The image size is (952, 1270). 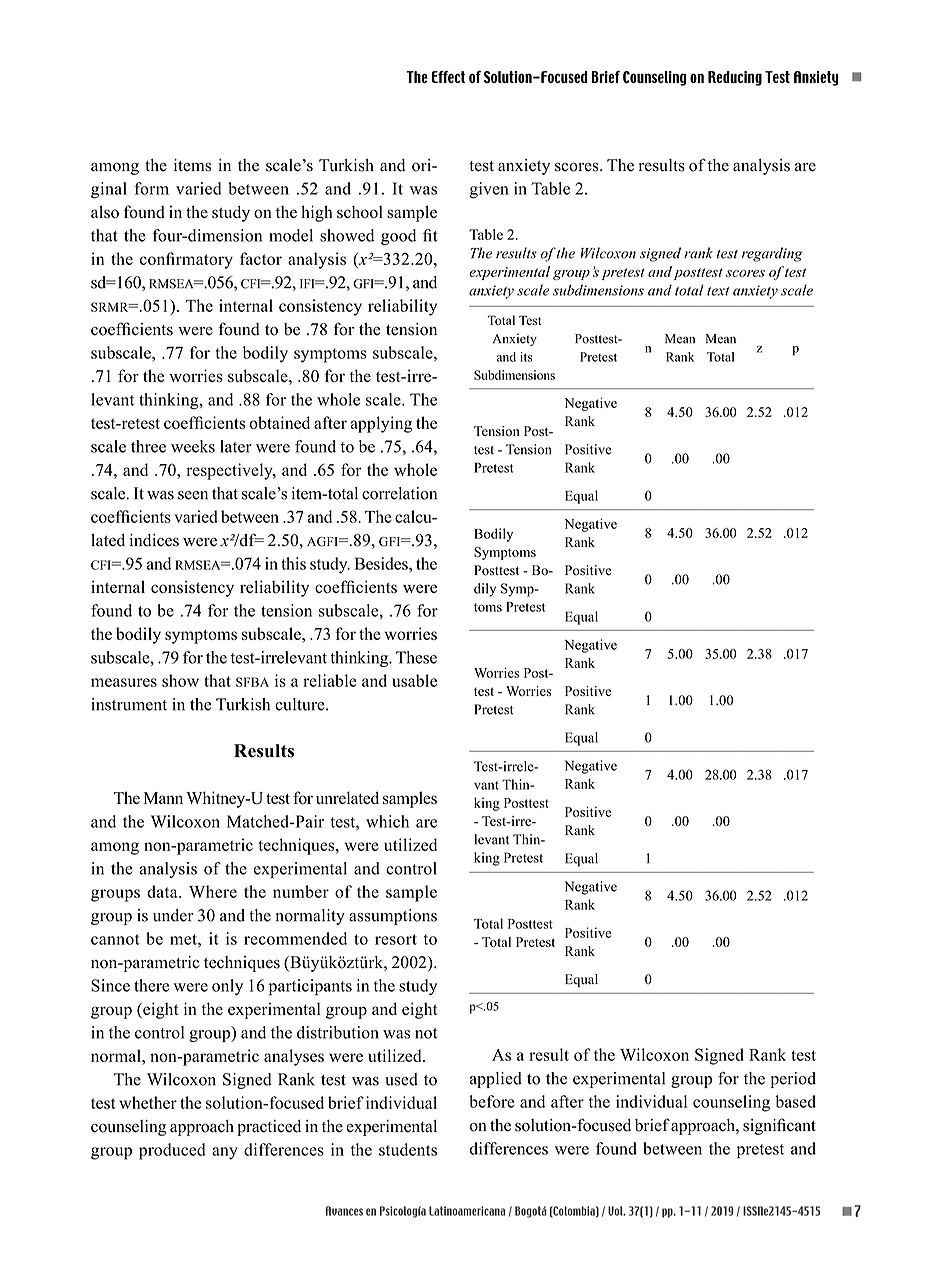 I want to click on measures, so click(x=124, y=682).
